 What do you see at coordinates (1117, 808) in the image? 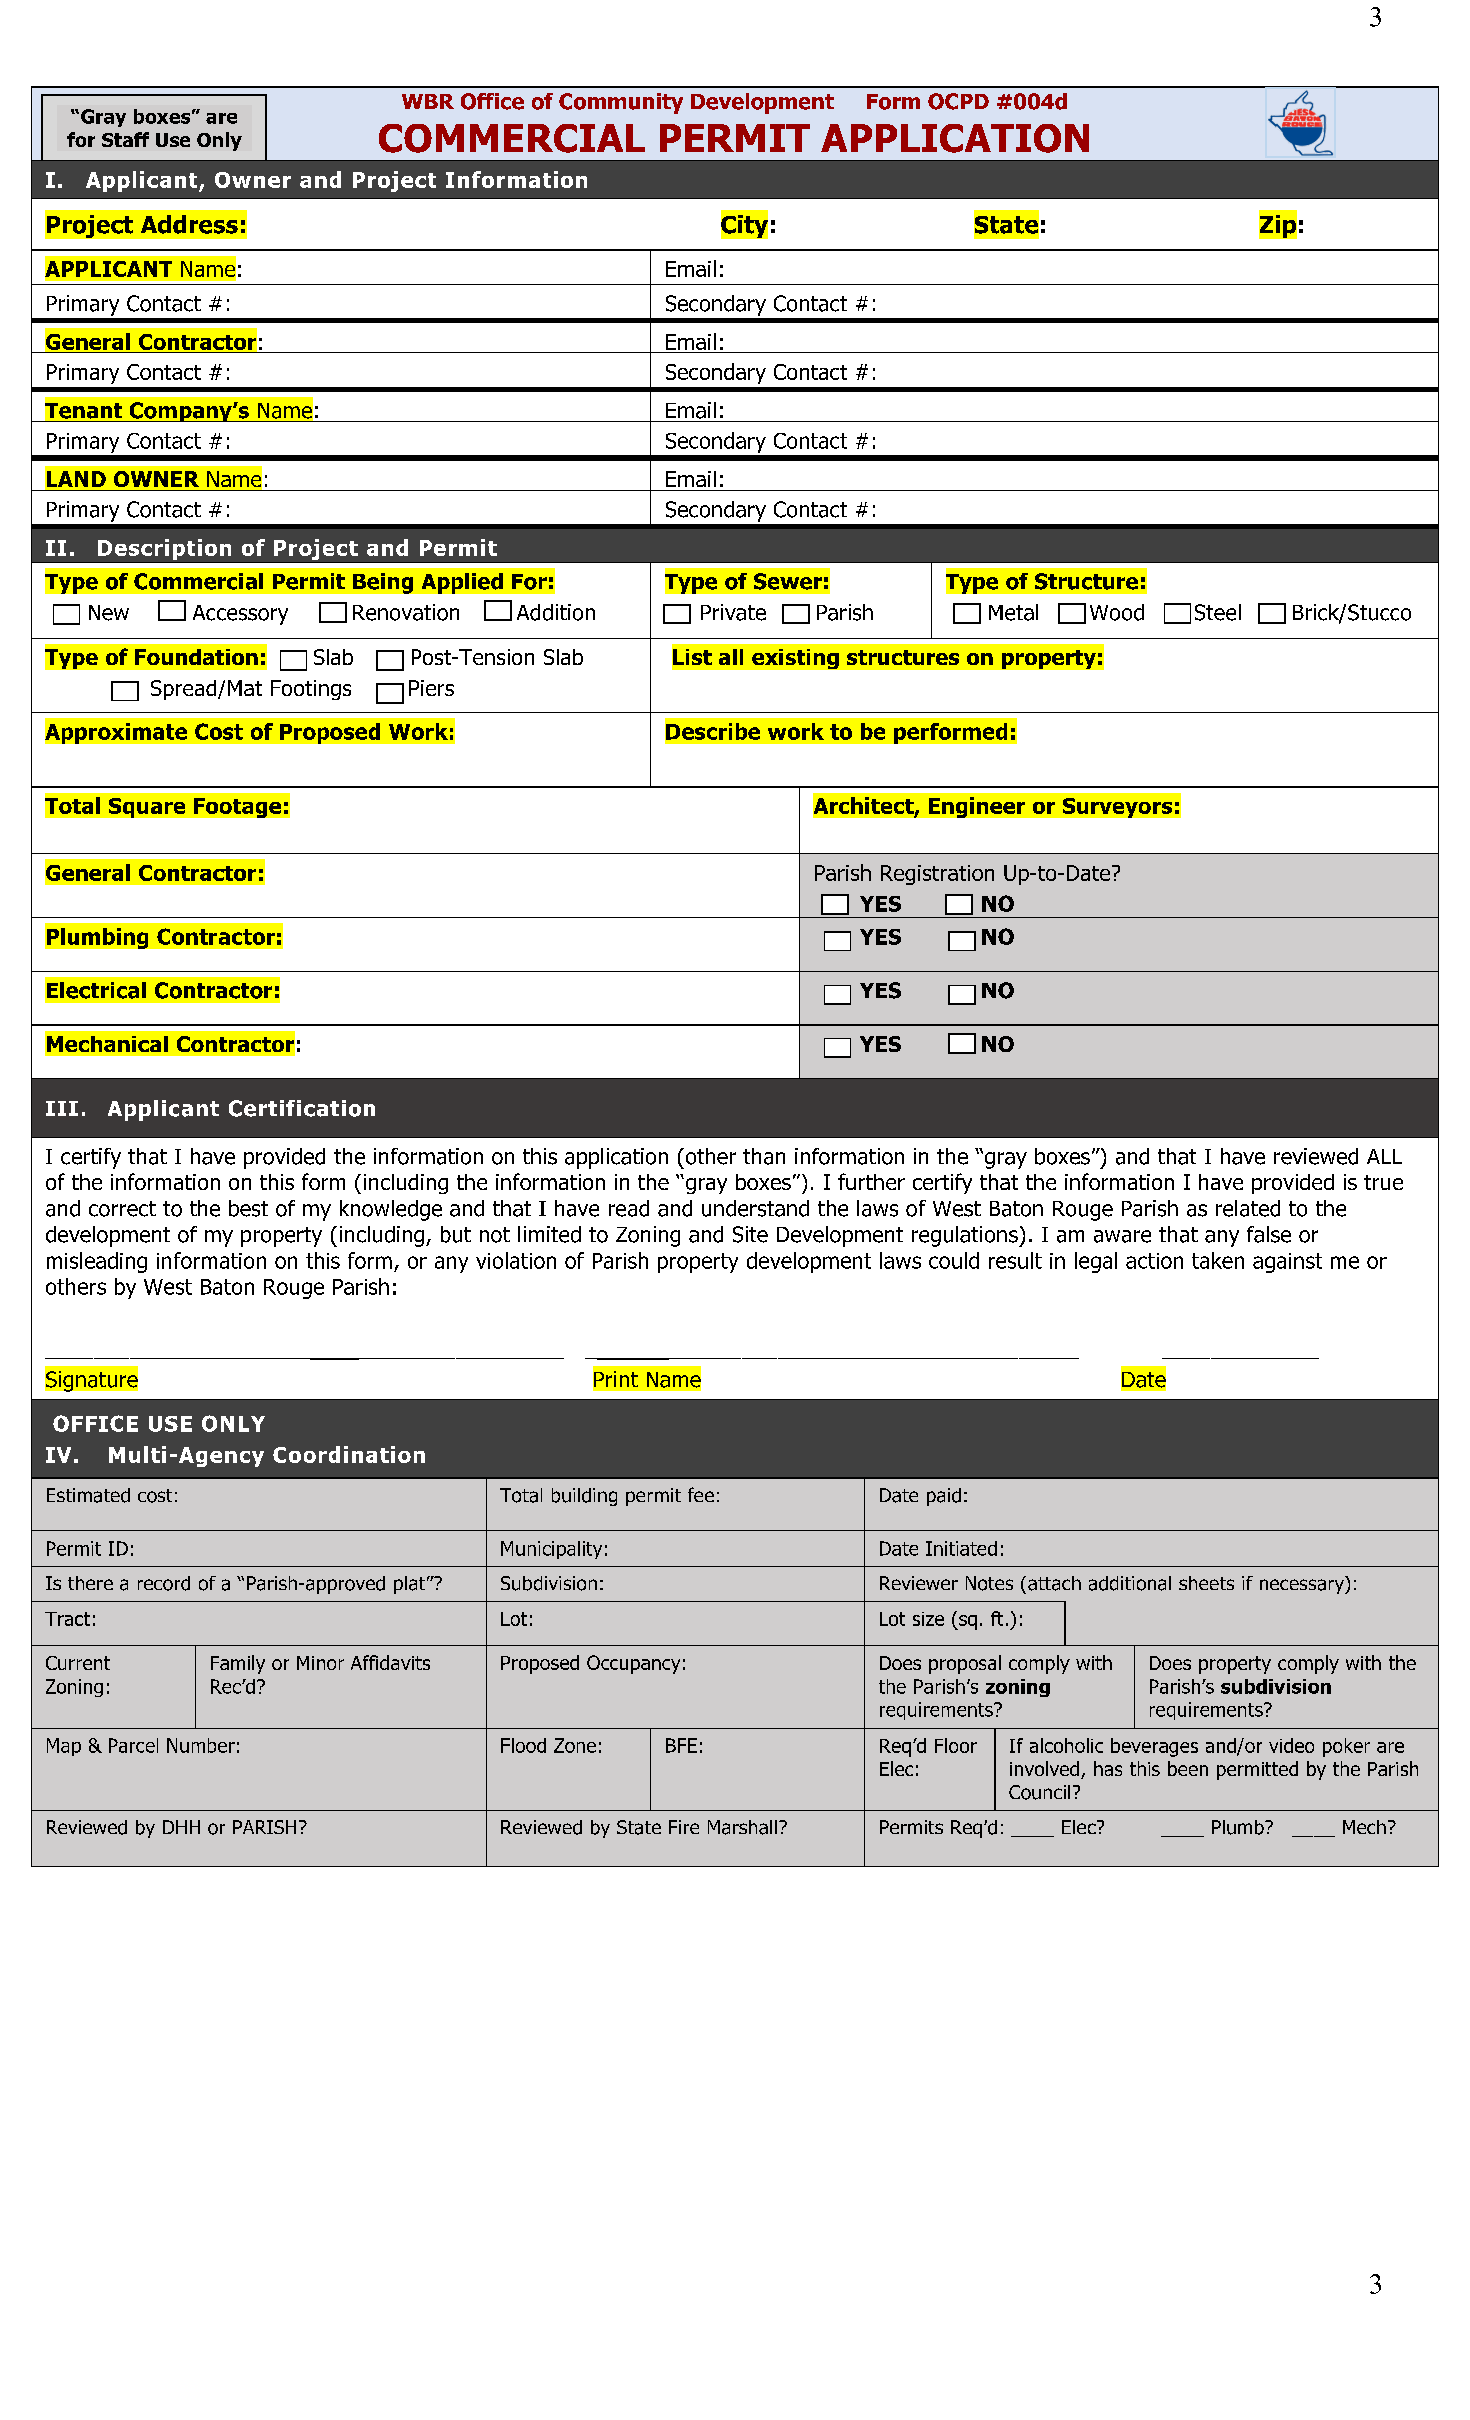
I see `Surveyors` at bounding box center [1117, 808].
